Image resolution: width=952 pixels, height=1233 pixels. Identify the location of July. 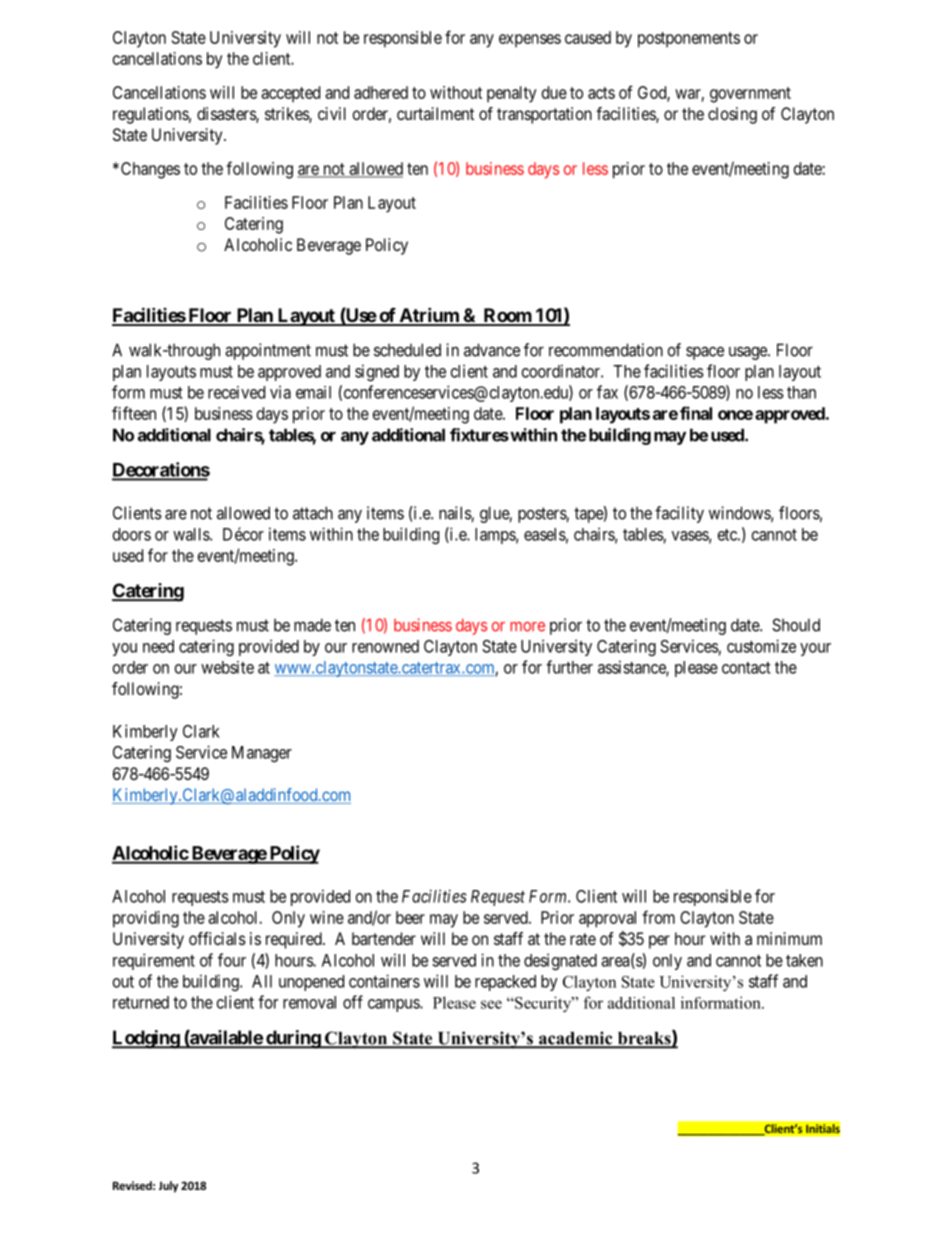
(168, 1187).
